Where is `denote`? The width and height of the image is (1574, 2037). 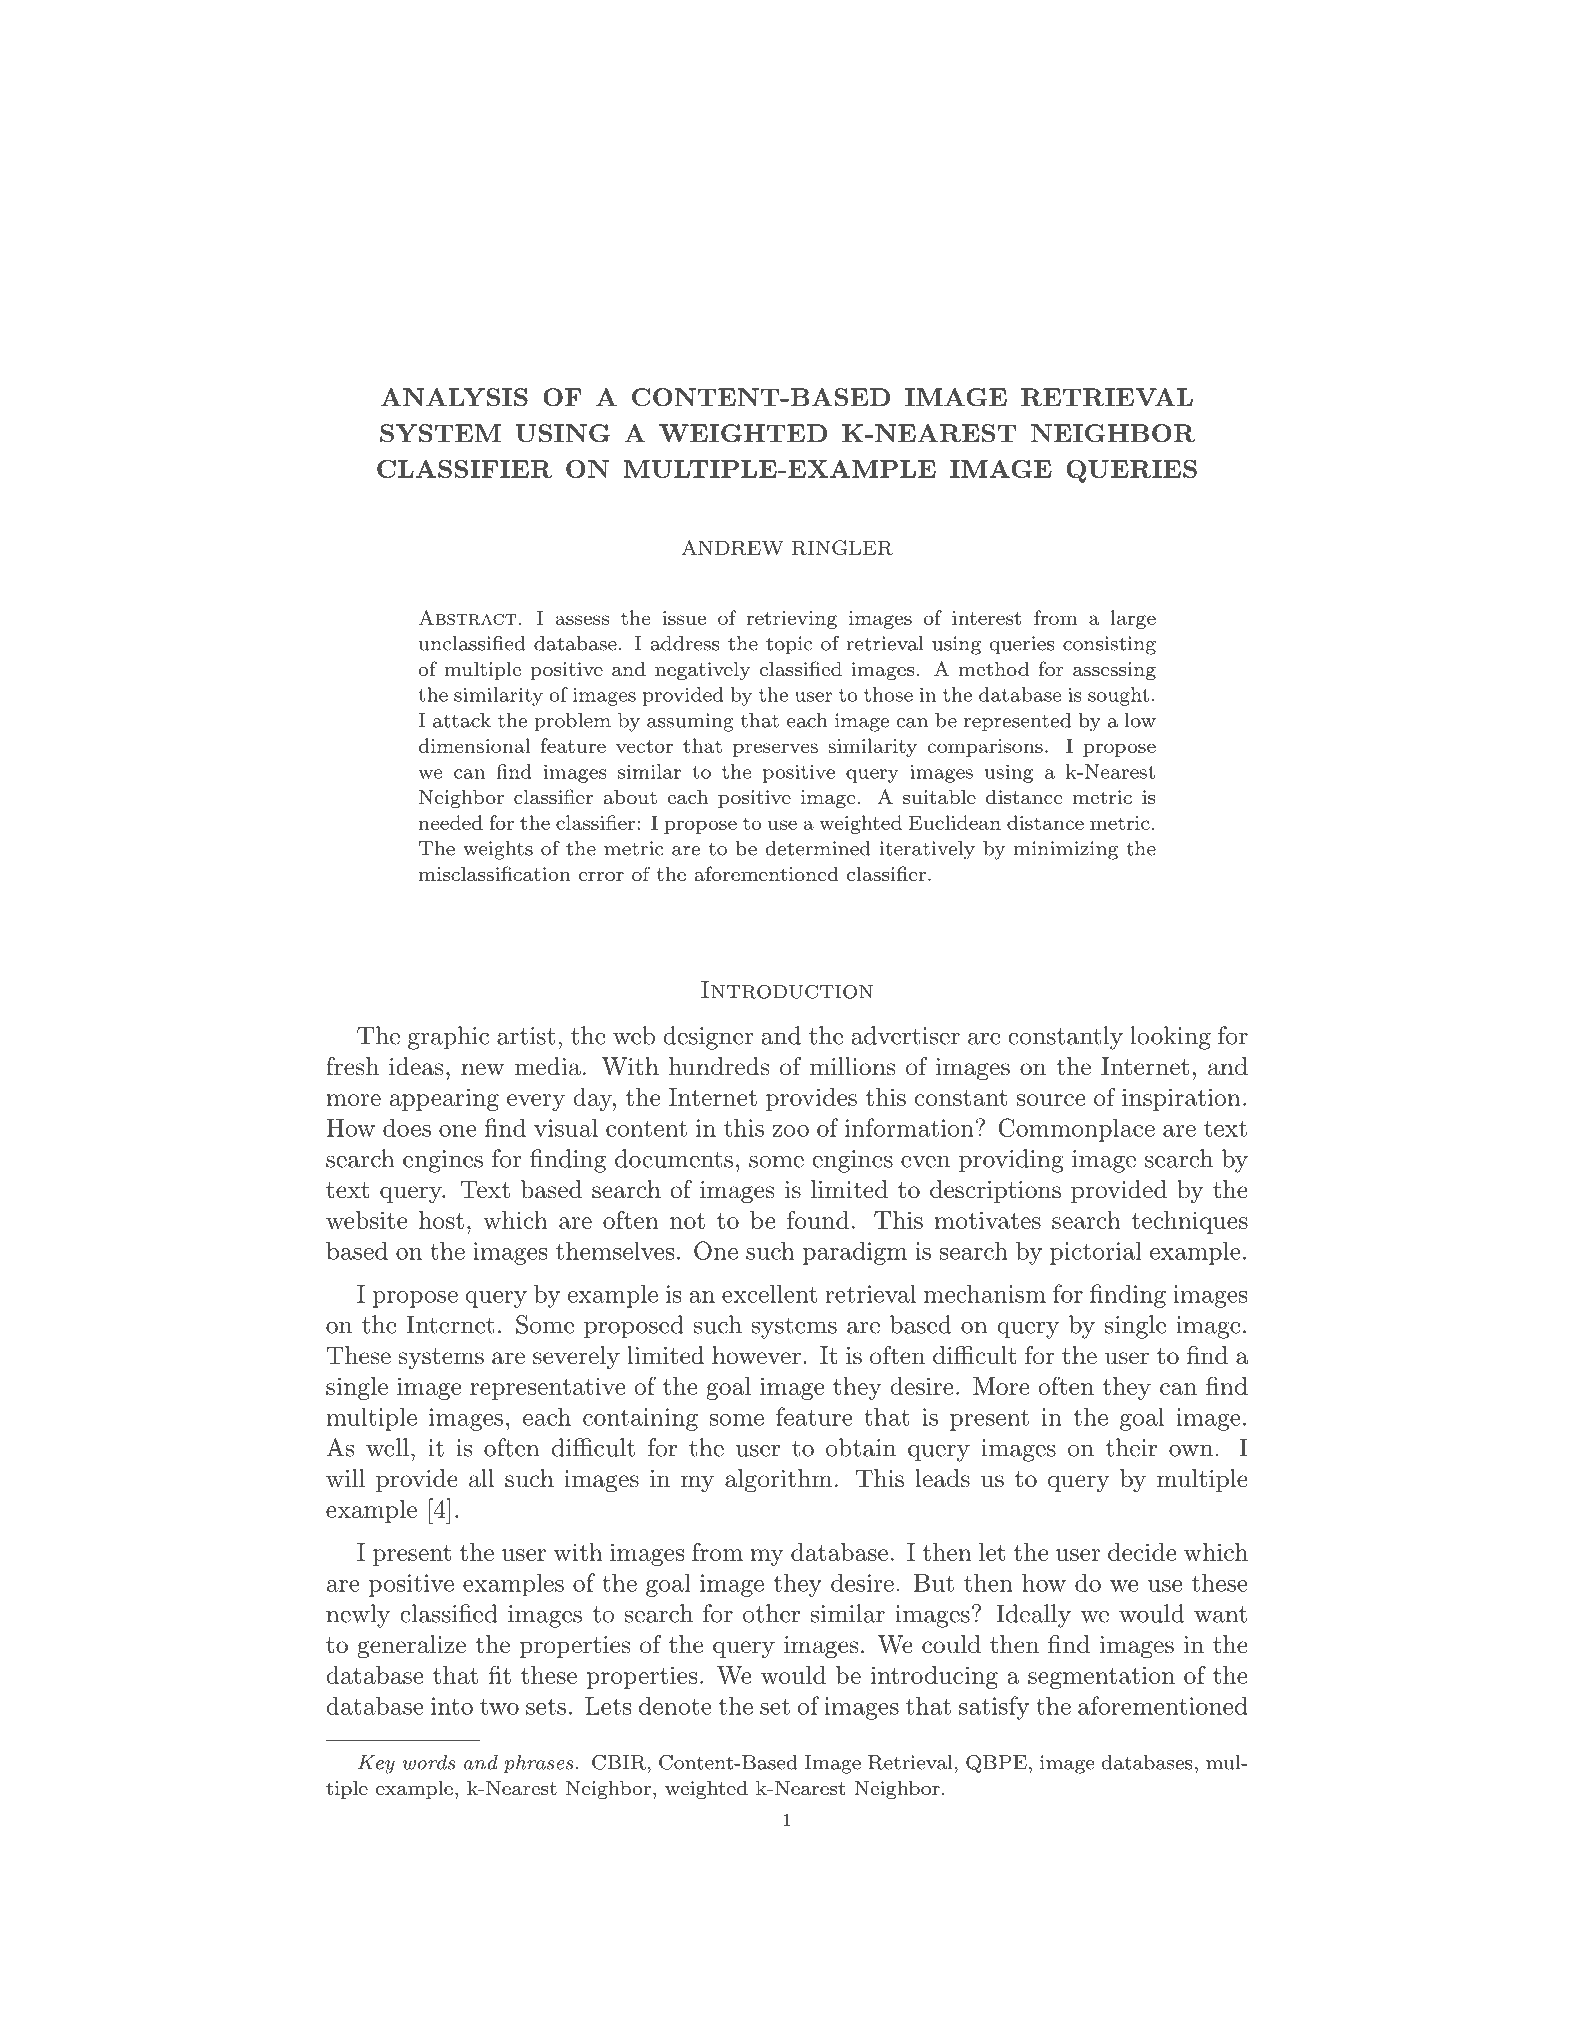 denote is located at coordinates (675, 1705).
